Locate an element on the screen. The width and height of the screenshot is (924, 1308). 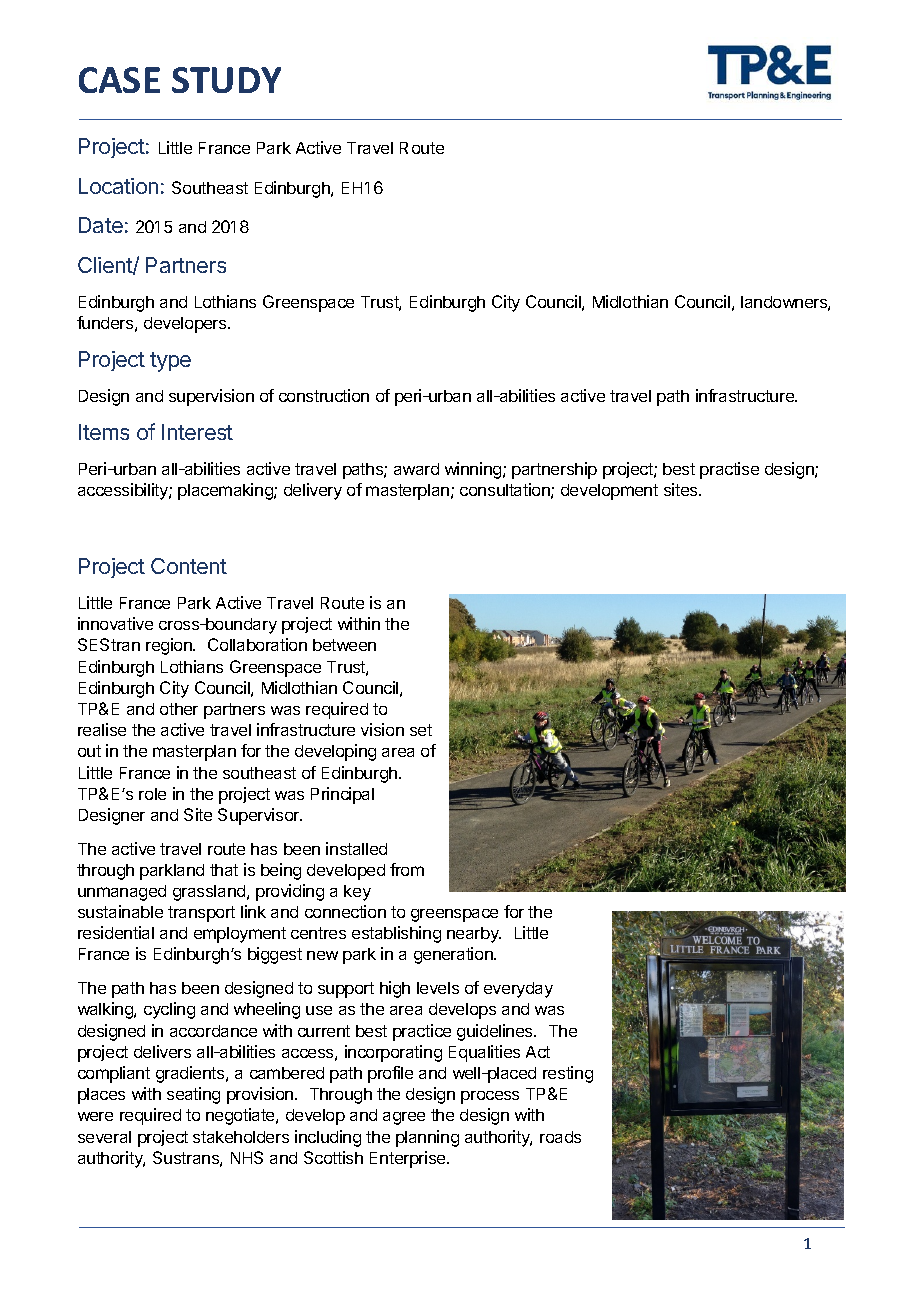
agree is located at coordinates (404, 1118).
